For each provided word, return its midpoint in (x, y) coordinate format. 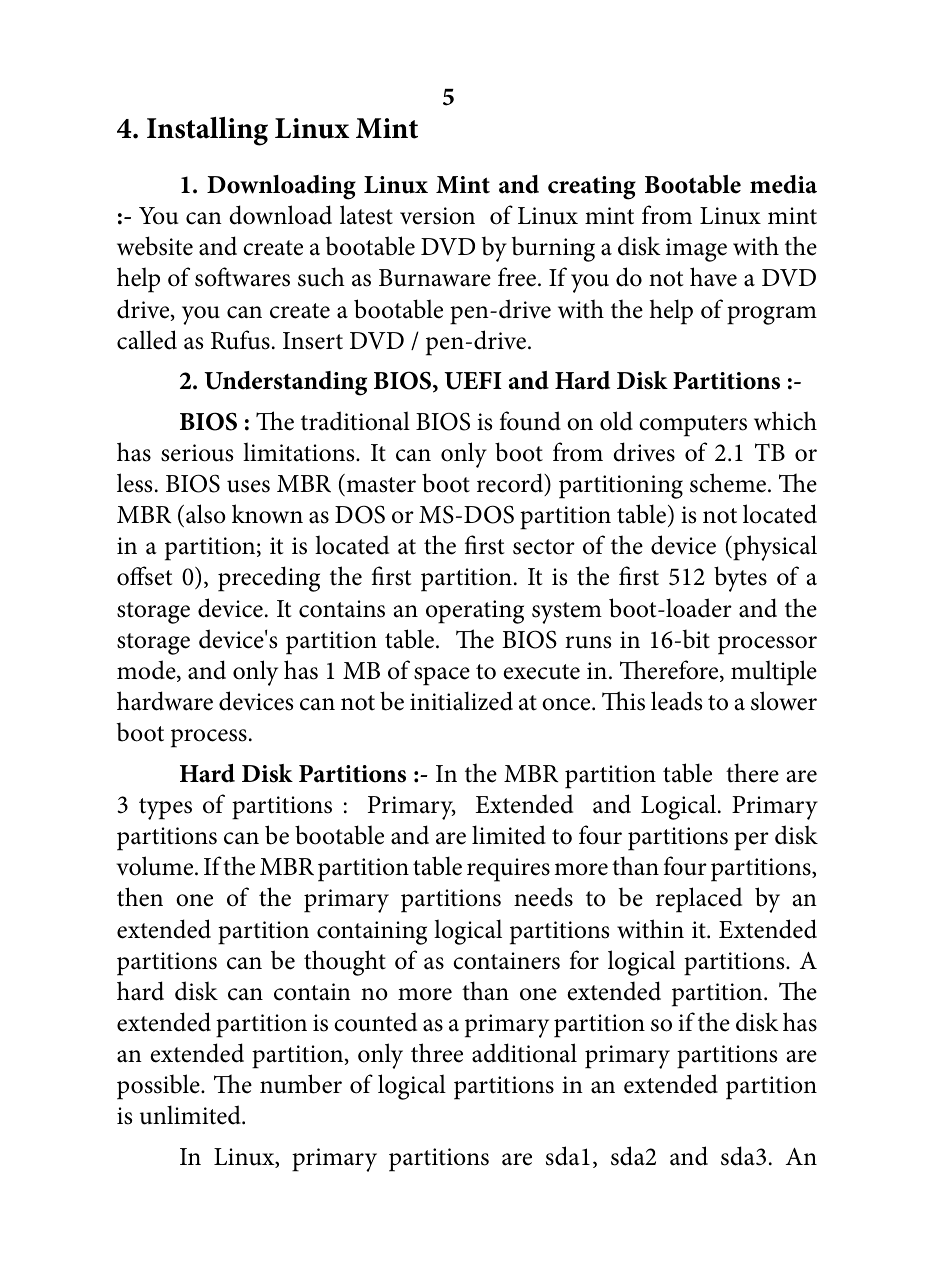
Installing (207, 131)
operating (475, 612)
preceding (269, 579)
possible (159, 1087)
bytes (740, 579)
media (783, 184)
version (437, 216)
